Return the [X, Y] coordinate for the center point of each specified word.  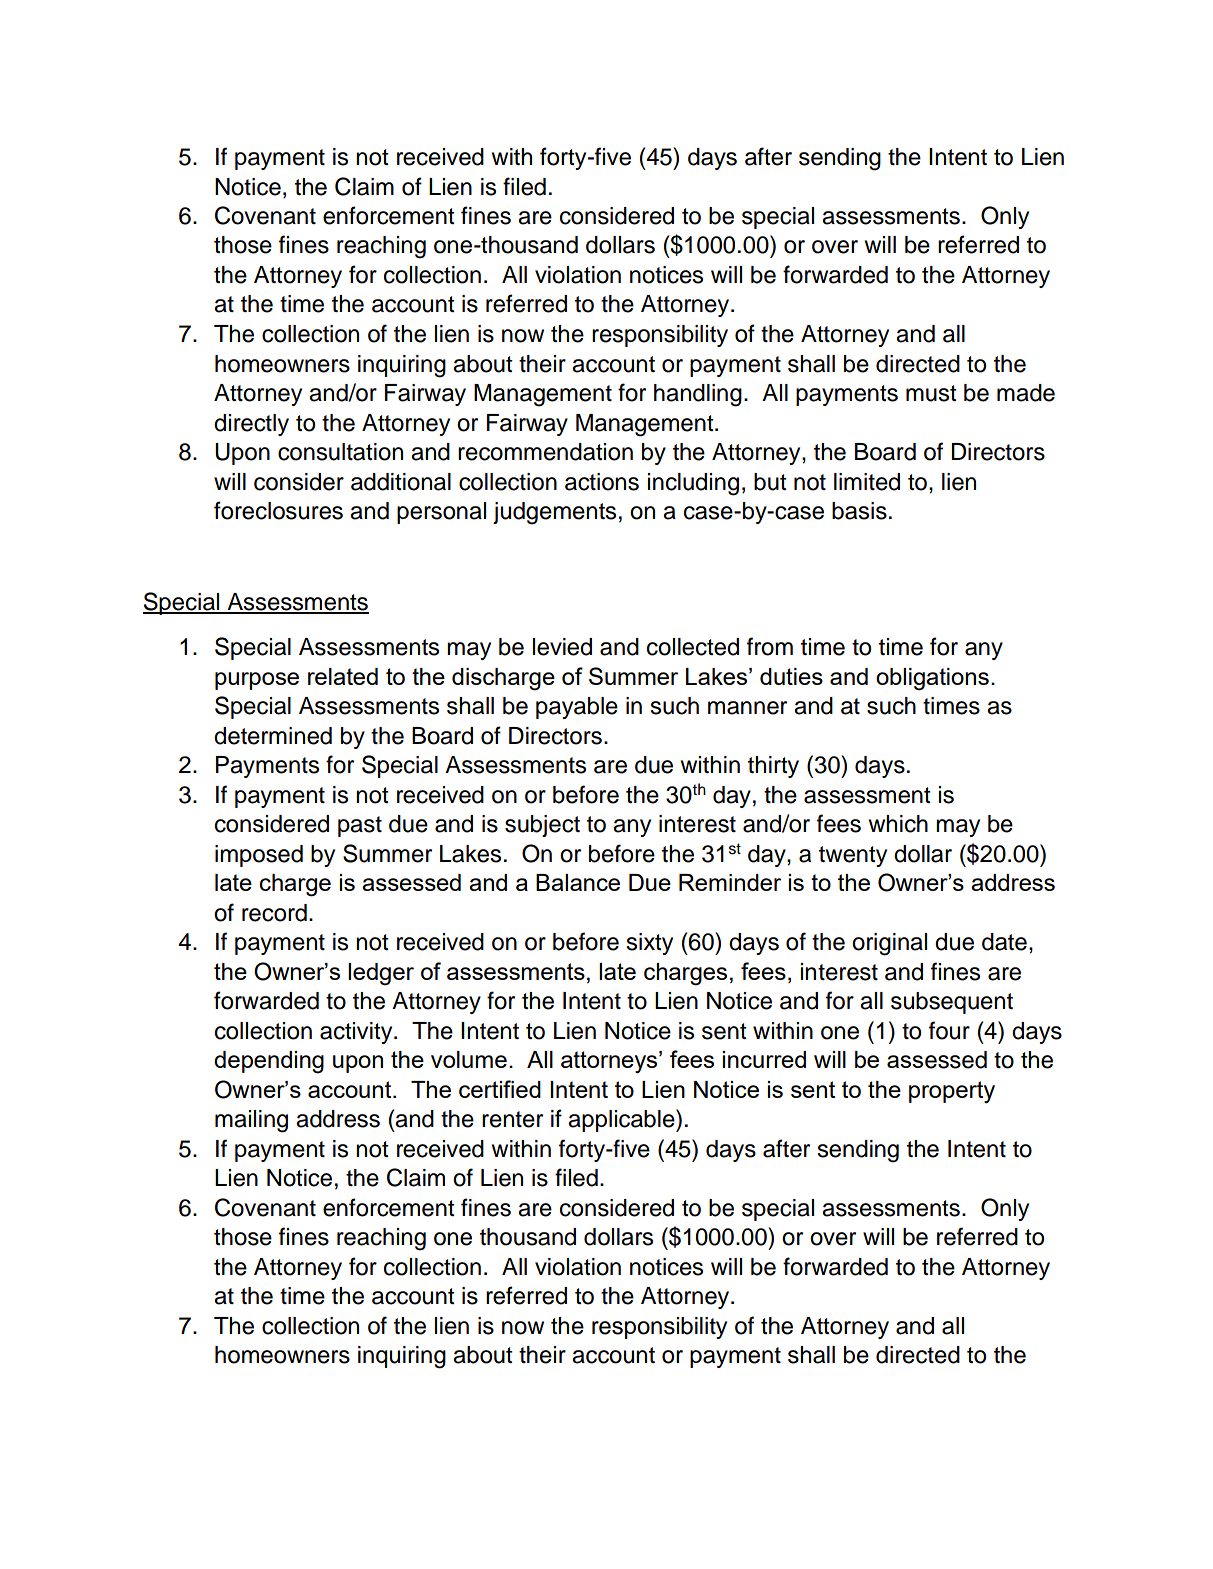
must [931, 393]
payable [577, 708]
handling [698, 395]
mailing [251, 1121]
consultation [340, 452]
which [898, 824]
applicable [622, 1120]
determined [273, 736]
